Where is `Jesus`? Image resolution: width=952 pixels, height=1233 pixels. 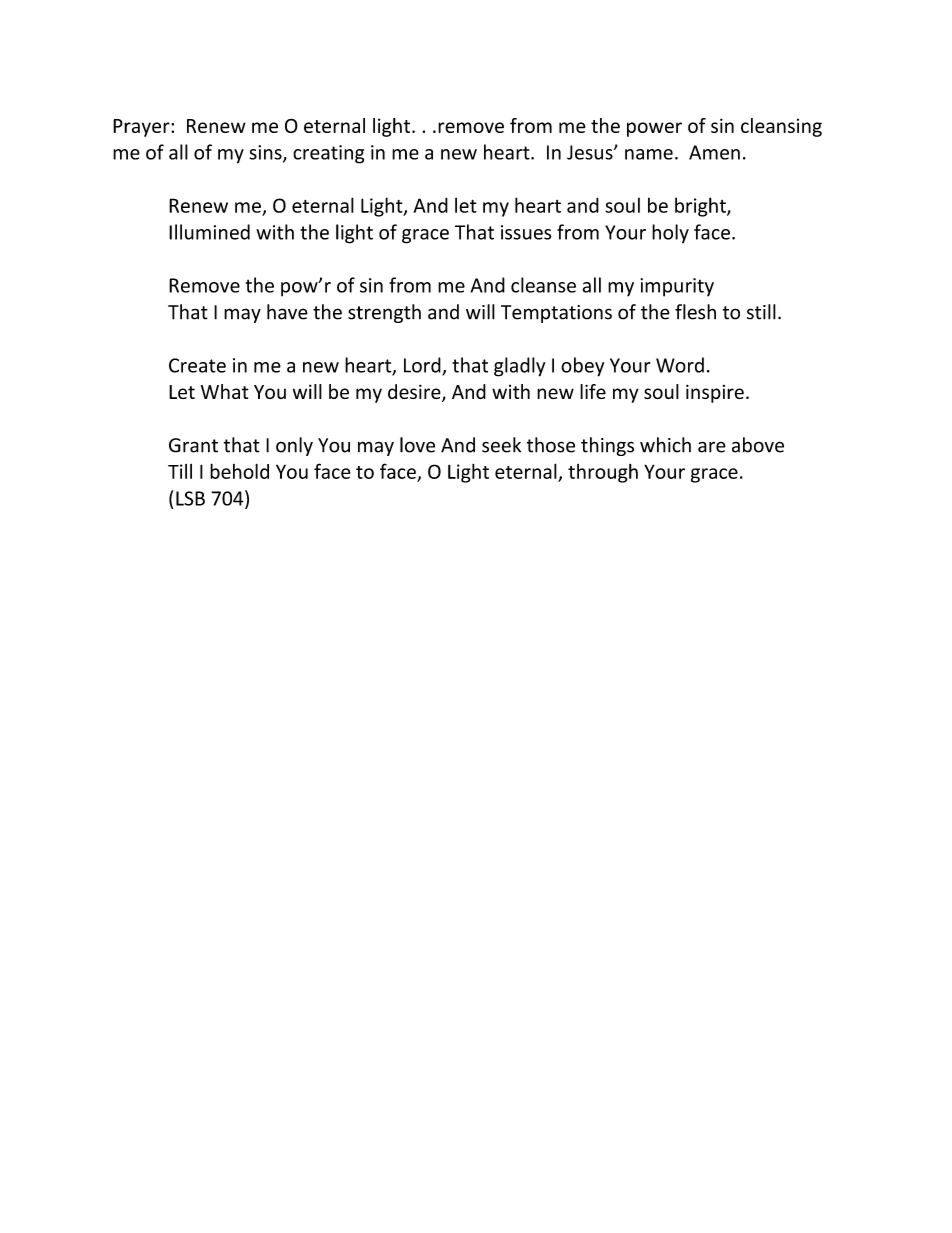
Jesus is located at coordinates (591, 152).
